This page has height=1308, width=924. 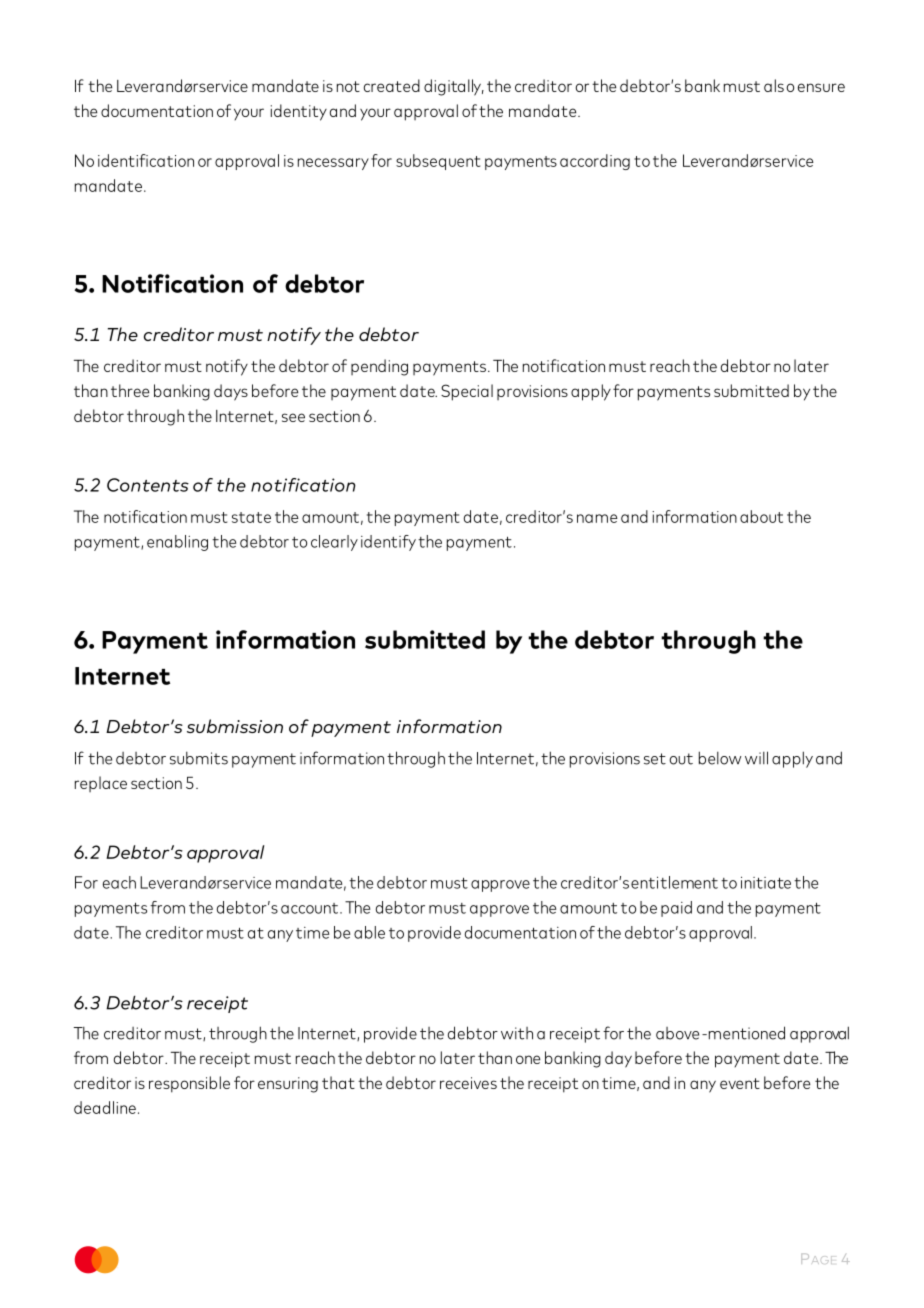 What do you see at coordinates (369, 932) in the page?
I see `able` at bounding box center [369, 932].
